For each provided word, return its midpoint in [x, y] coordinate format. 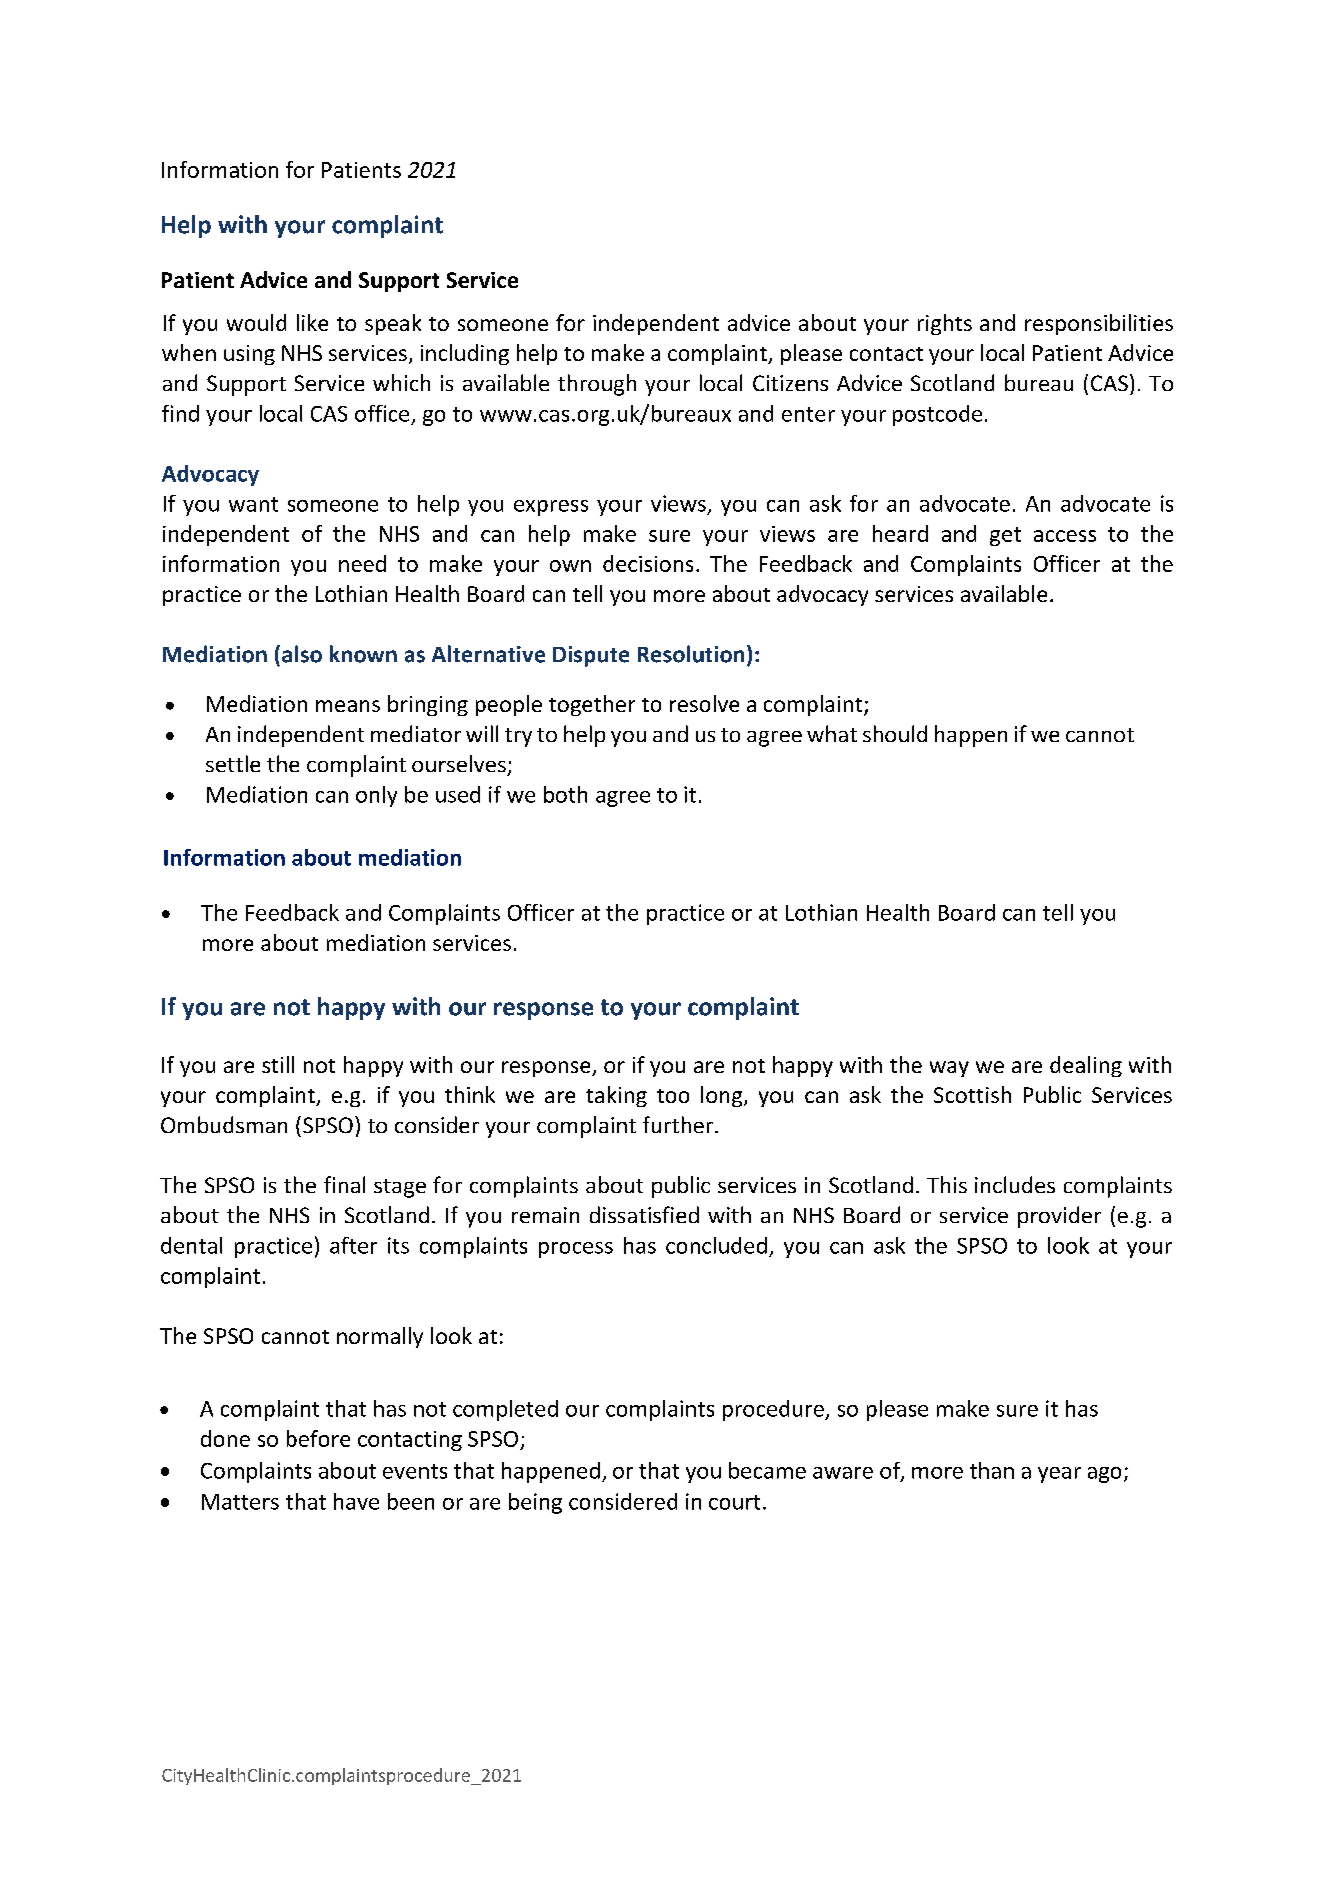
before [318, 1438]
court [734, 1502]
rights [945, 324]
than [992, 1470]
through [597, 385]
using [249, 355]
